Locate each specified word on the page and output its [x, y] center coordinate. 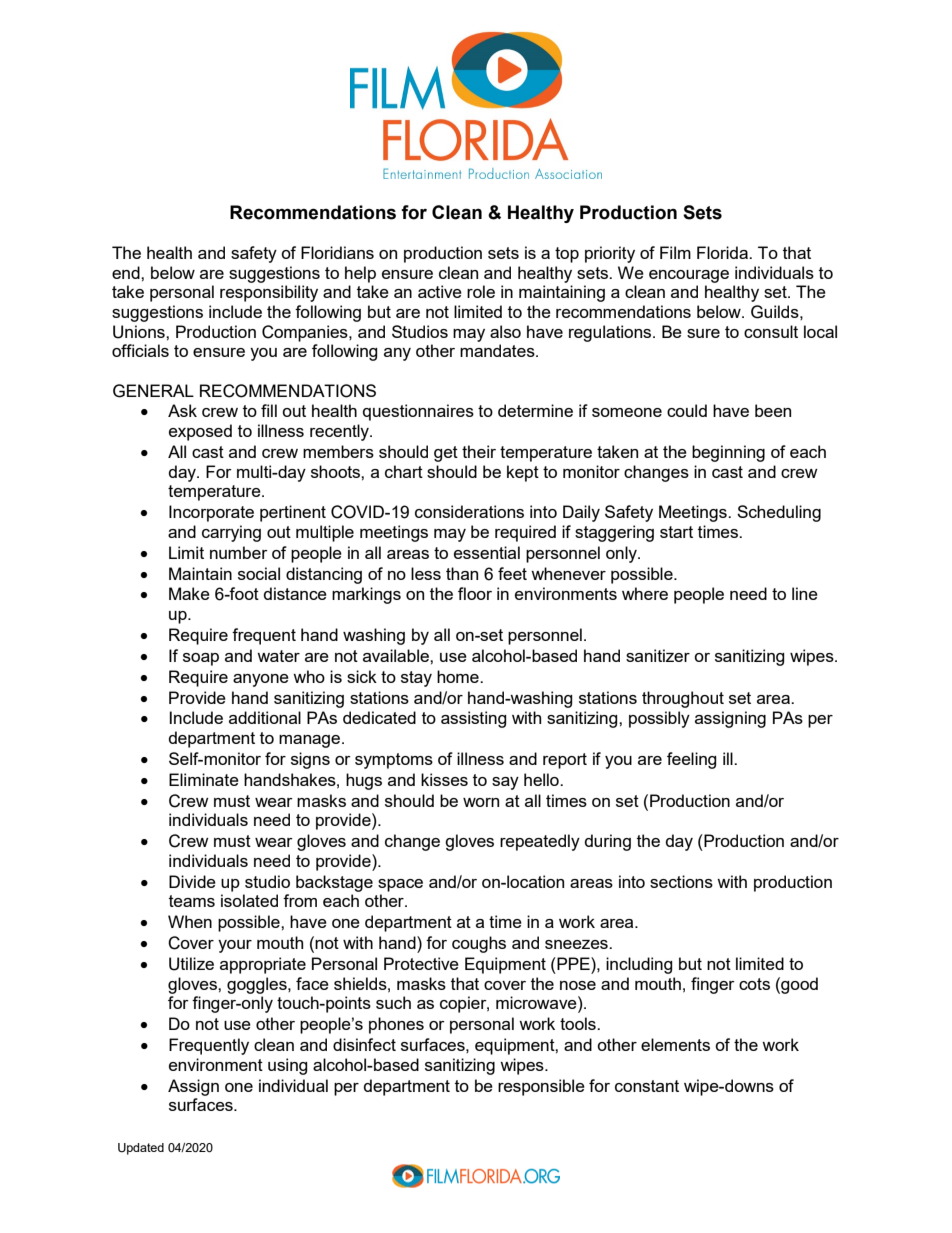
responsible [541, 1087]
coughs [479, 944]
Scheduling [779, 513]
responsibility [269, 293]
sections [681, 881]
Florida [723, 252]
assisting [474, 719]
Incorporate [211, 513]
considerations [469, 511]
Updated [141, 1149]
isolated [249, 900]
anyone [261, 680]
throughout [683, 699]
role [481, 291]
